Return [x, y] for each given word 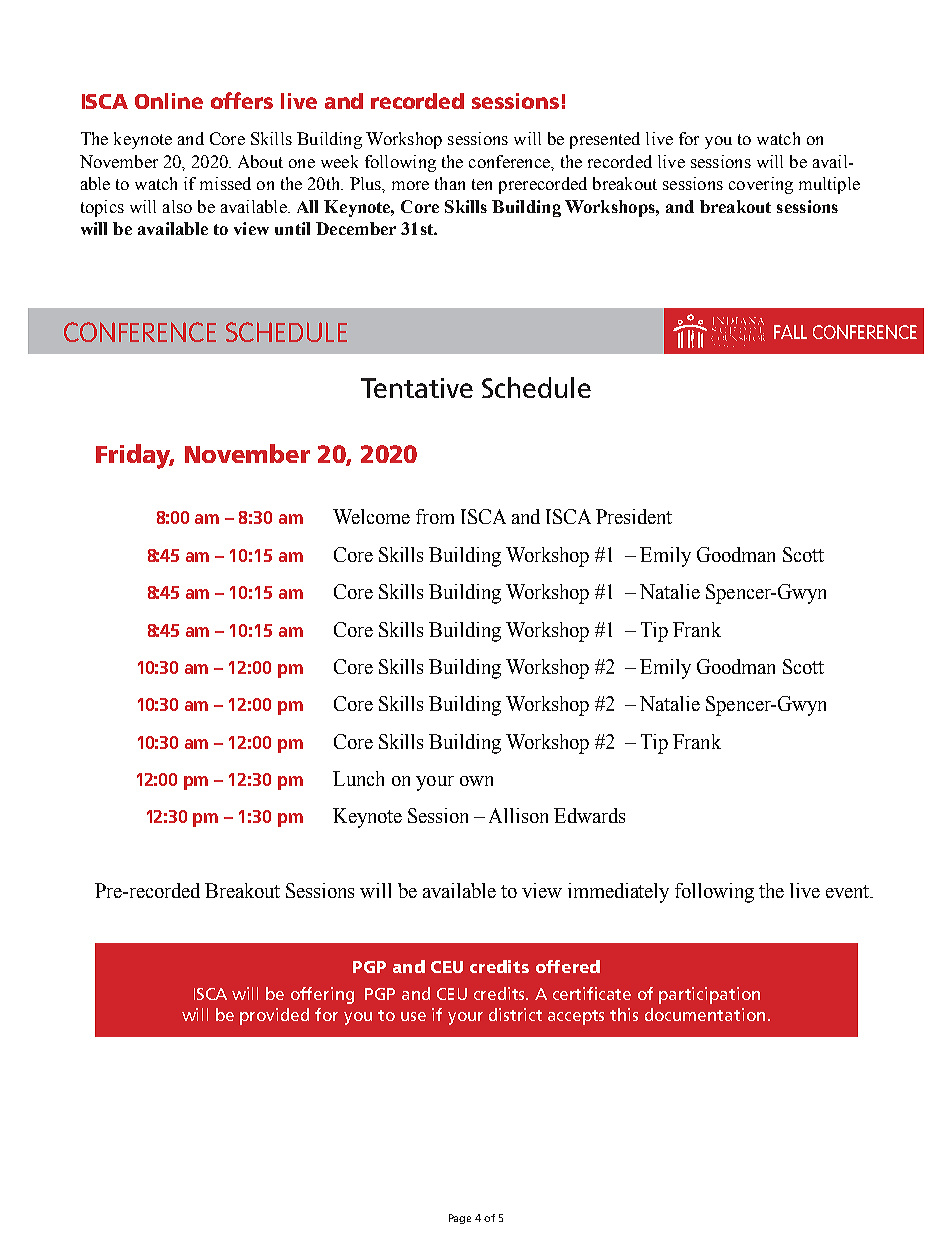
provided [274, 1016]
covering [761, 185]
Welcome [371, 516]
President [634, 516]
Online [169, 101]
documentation [705, 1014]
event [849, 891]
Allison [518, 815]
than [450, 183]
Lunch [358, 778]
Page [460, 1219]
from [435, 516]
